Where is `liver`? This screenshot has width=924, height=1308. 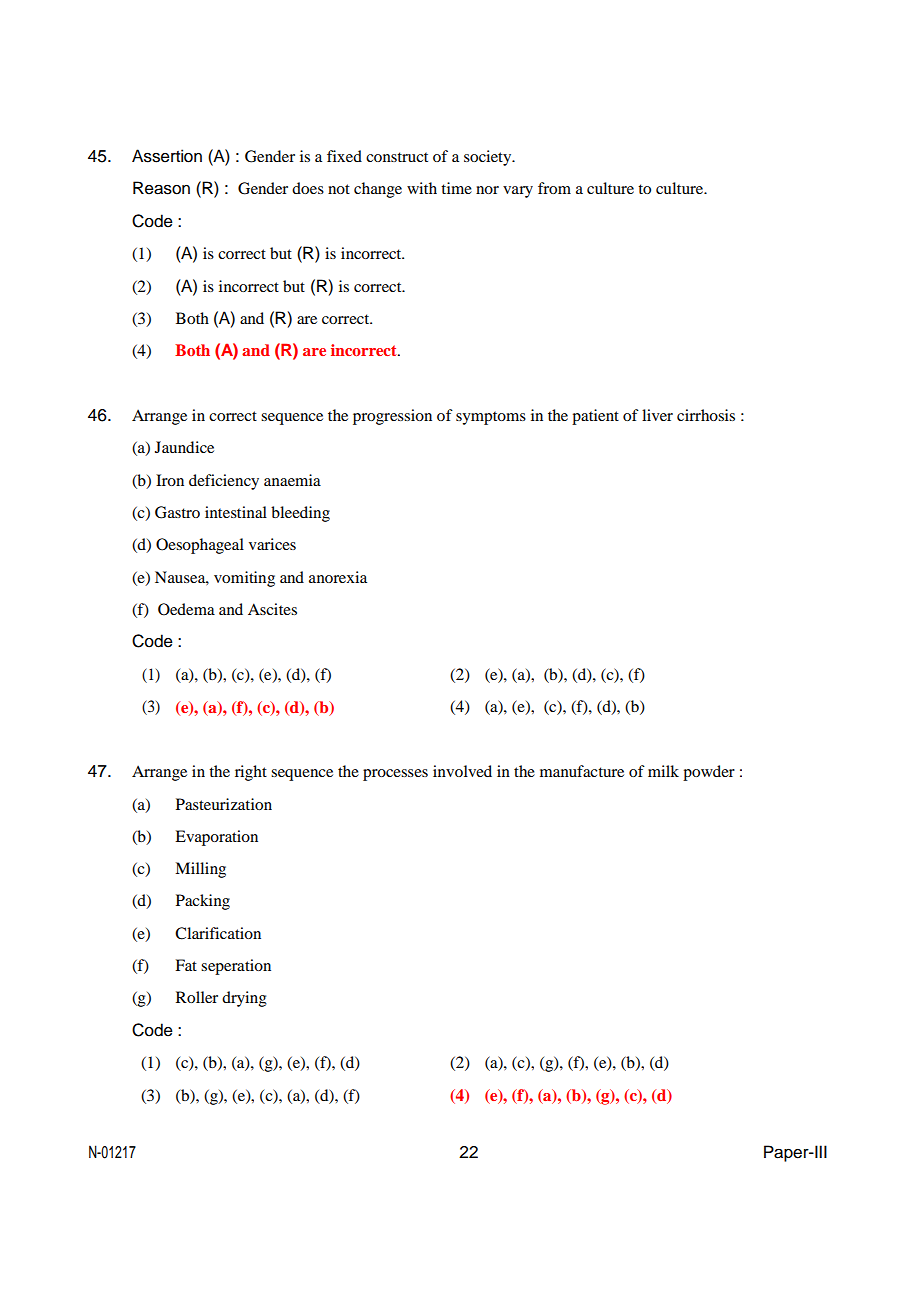 liver is located at coordinates (657, 415).
